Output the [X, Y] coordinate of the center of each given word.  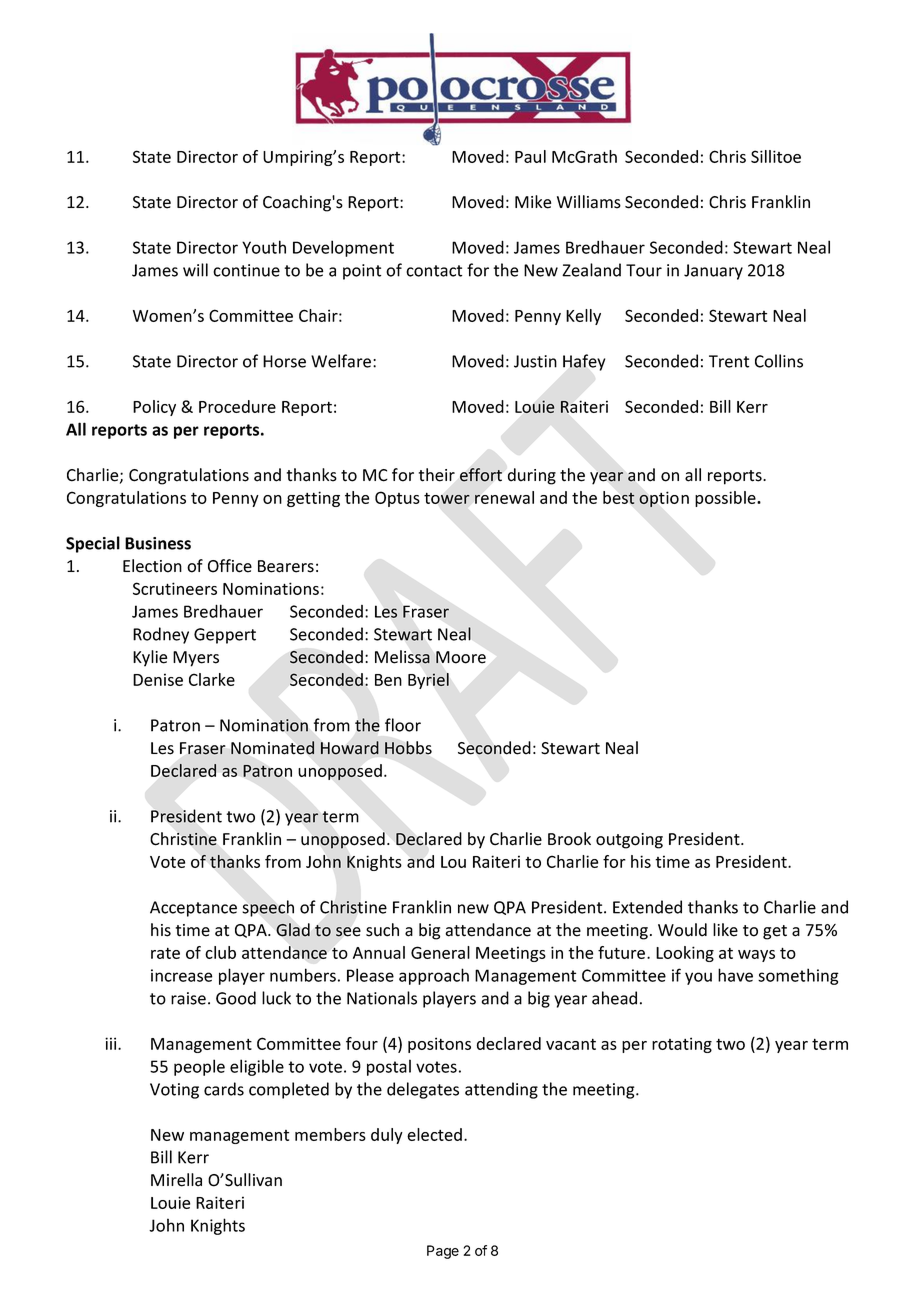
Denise [158, 679]
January [713, 272]
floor [403, 725]
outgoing [629, 841]
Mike [533, 202]
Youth [264, 247]
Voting [174, 1091]
